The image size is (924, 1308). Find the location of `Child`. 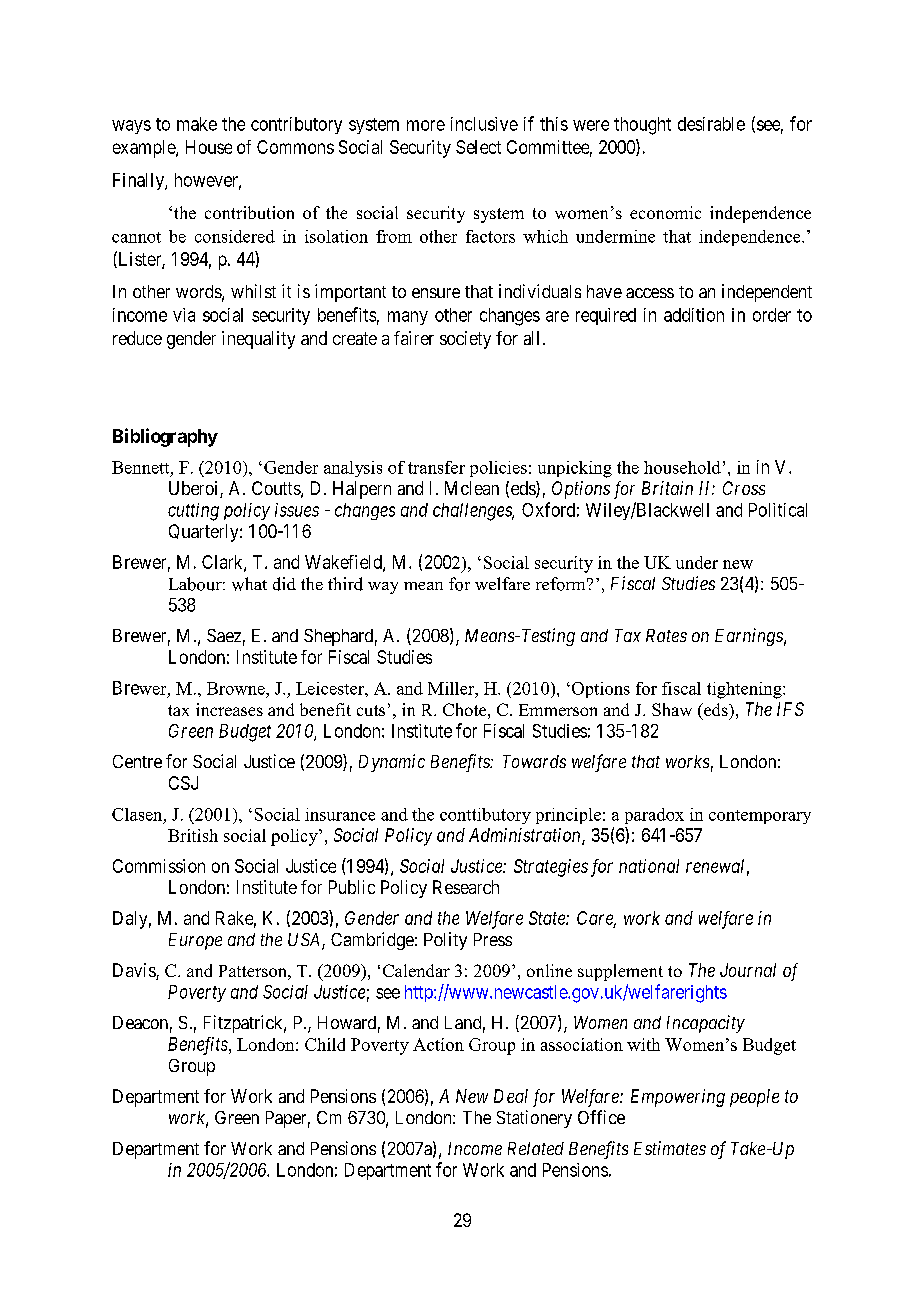

Child is located at coordinates (325, 1044).
